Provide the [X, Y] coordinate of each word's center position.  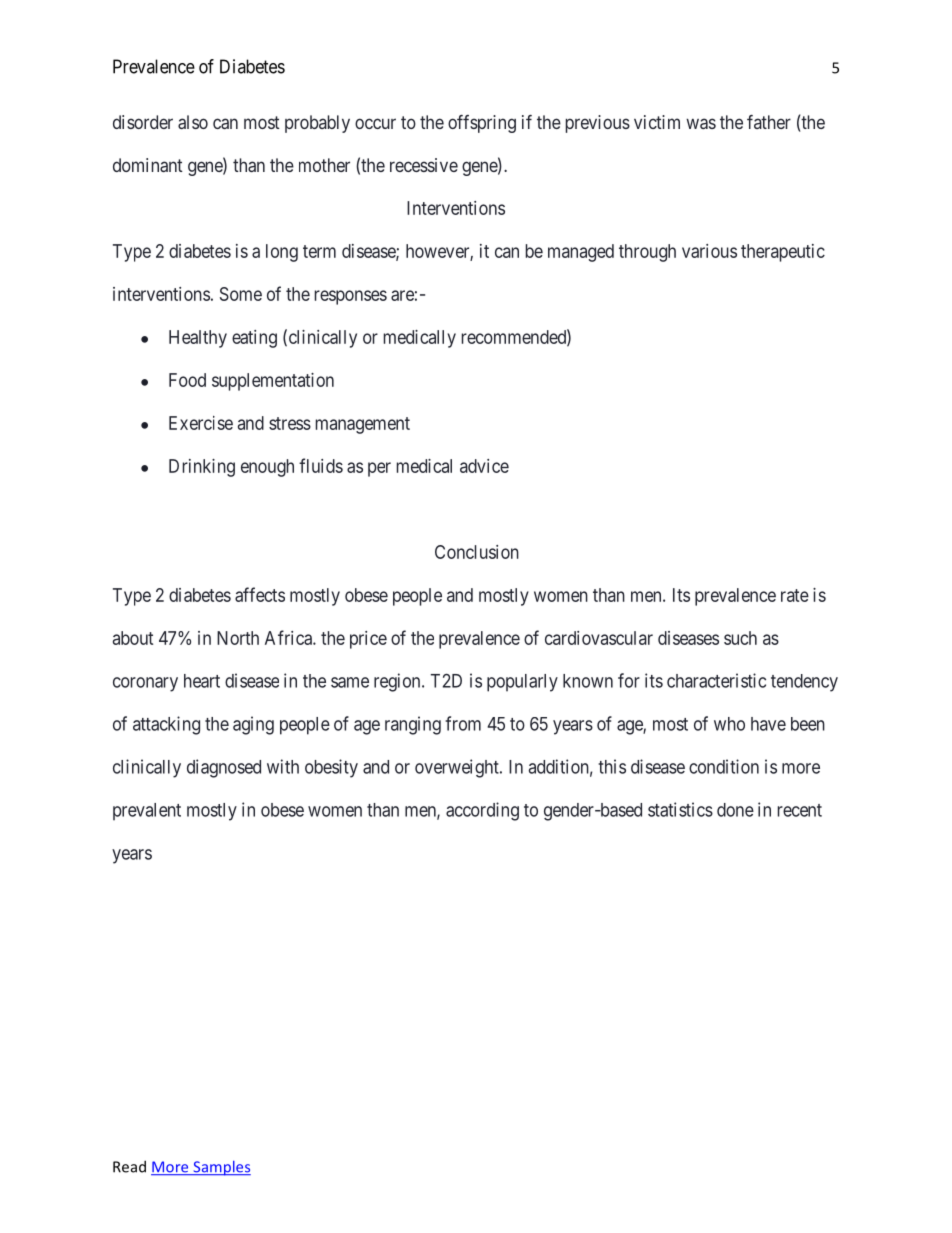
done [735, 810]
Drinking [202, 468]
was [701, 123]
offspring [482, 124]
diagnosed [224, 768]
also [193, 122]
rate [795, 595]
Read [129, 1166]
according [482, 811]
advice [484, 466]
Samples [221, 1168]
